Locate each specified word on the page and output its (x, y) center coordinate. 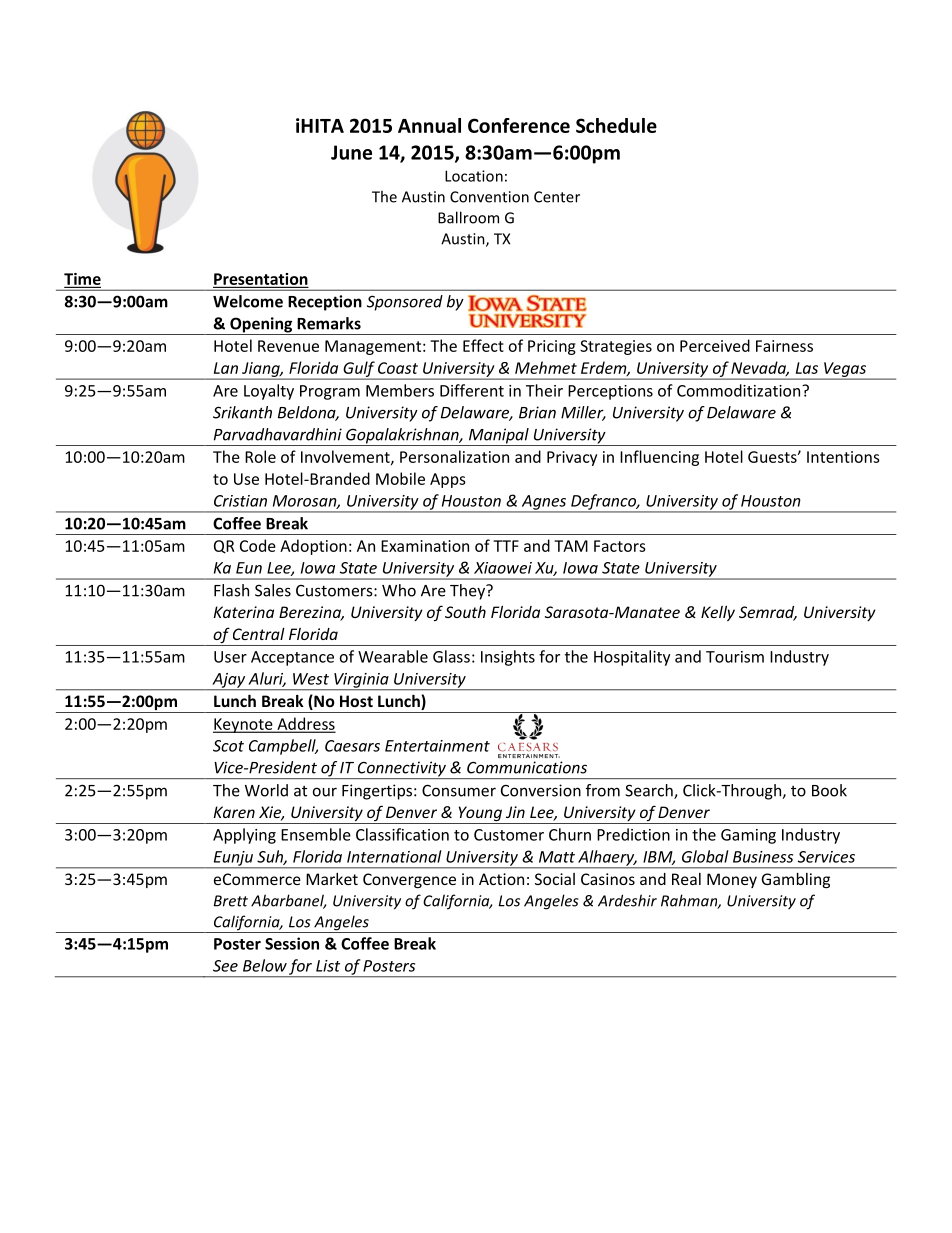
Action (501, 879)
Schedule (616, 125)
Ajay (228, 681)
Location (474, 176)
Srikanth (242, 412)
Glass (451, 656)
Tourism (735, 657)
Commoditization (740, 390)
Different (472, 390)
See (225, 966)
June (351, 152)
